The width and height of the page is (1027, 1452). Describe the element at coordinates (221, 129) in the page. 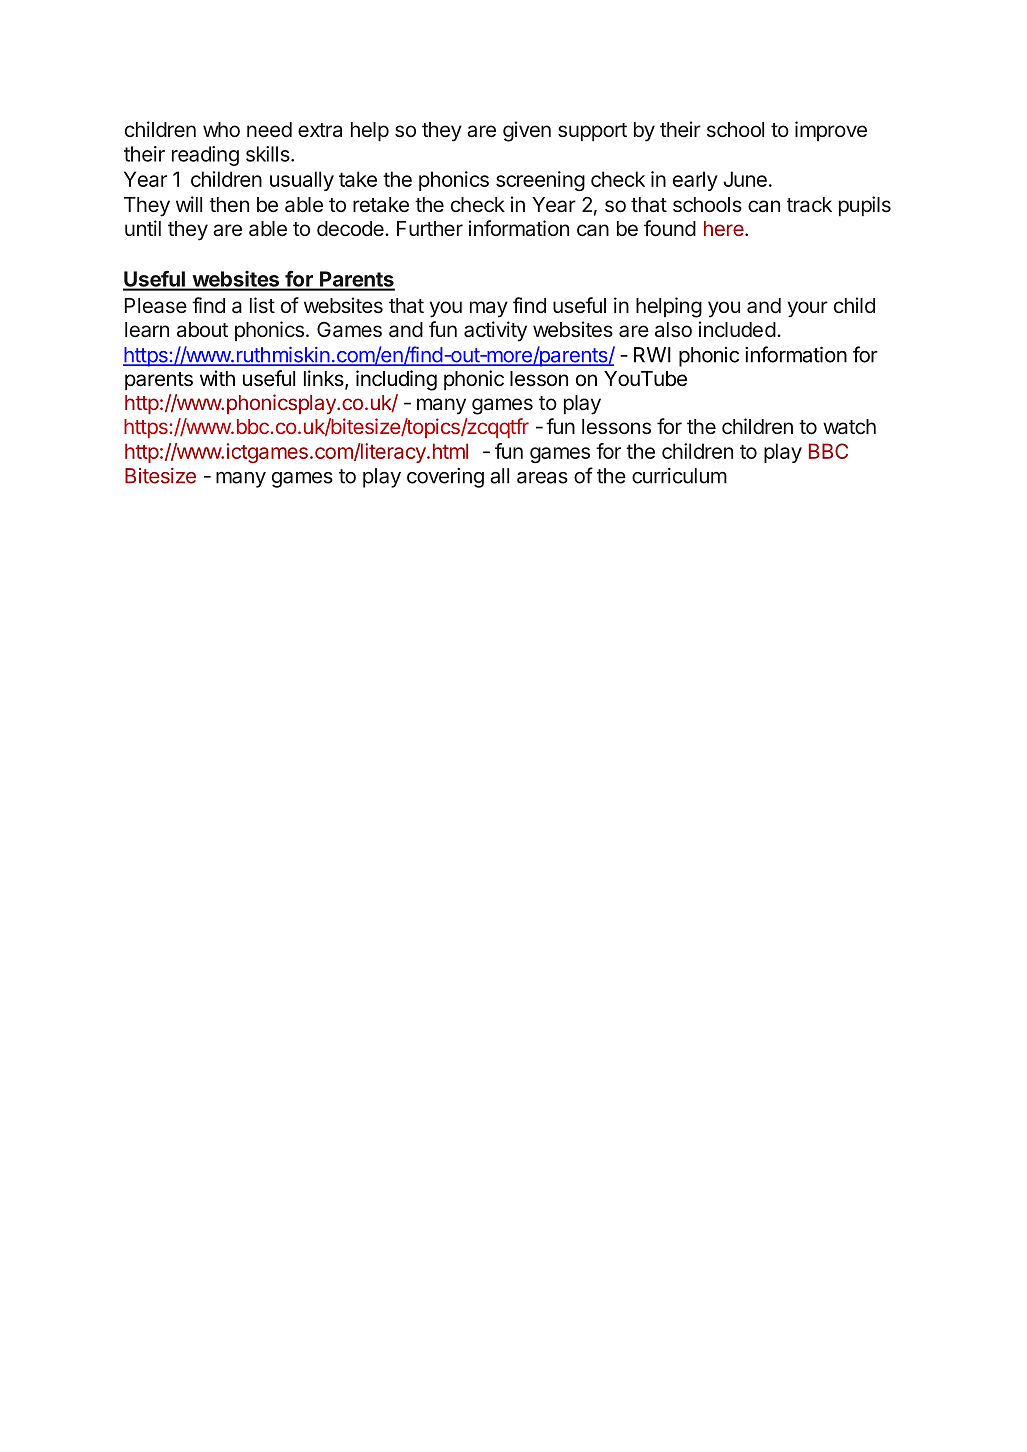

I see `who` at that location.
